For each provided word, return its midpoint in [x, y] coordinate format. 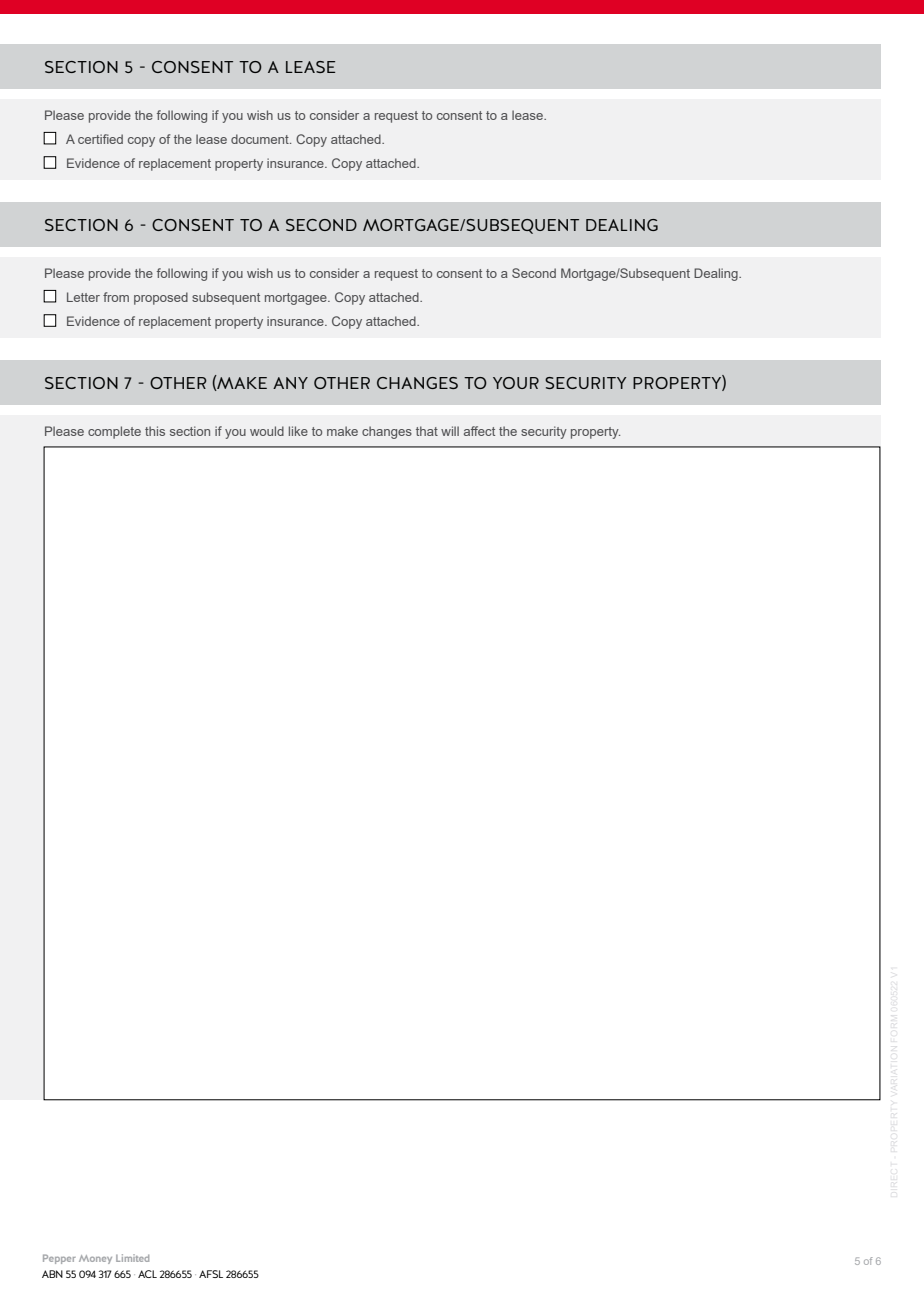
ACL [147, 1274]
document [261, 139]
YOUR [516, 383]
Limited [132, 1258]
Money [95, 1259]
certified [100, 139]
